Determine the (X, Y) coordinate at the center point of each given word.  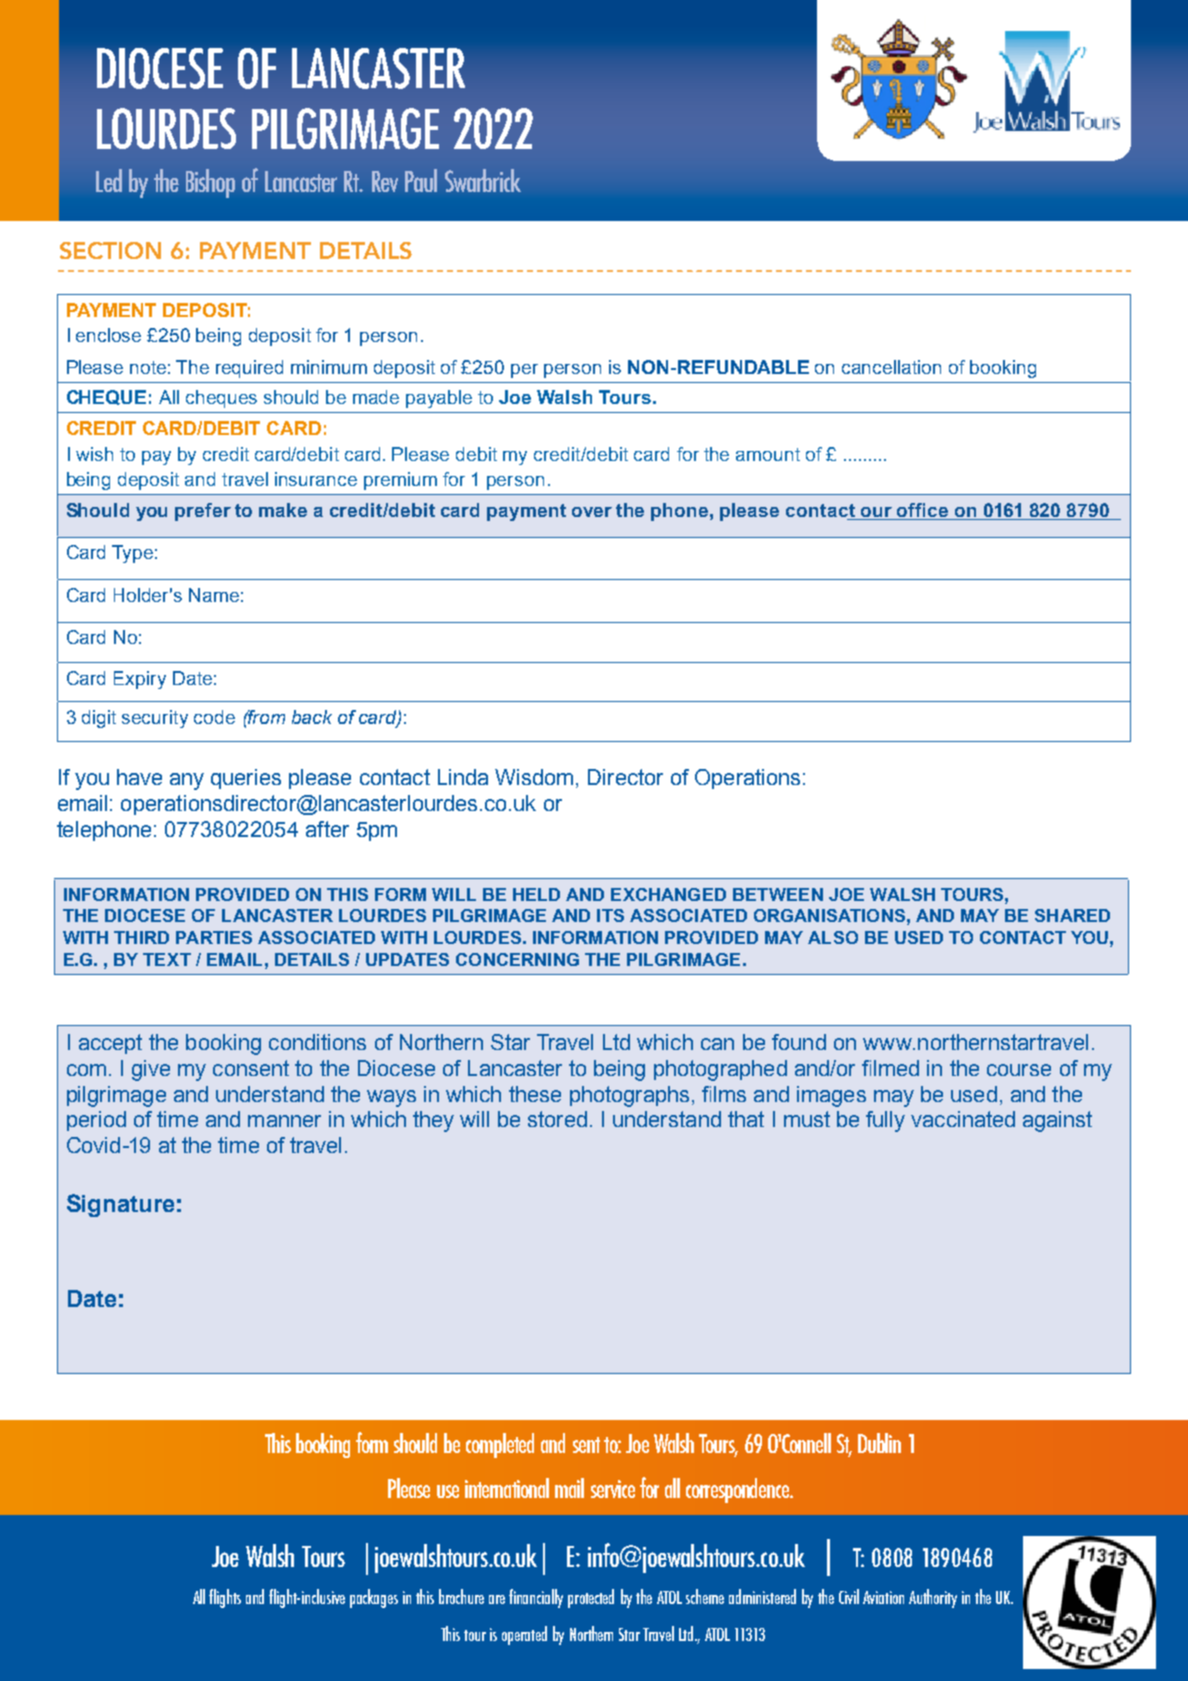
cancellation (891, 367)
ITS (610, 915)
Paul (421, 180)
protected (591, 1598)
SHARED (1072, 915)
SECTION (110, 250)
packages (374, 1598)
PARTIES (214, 937)
